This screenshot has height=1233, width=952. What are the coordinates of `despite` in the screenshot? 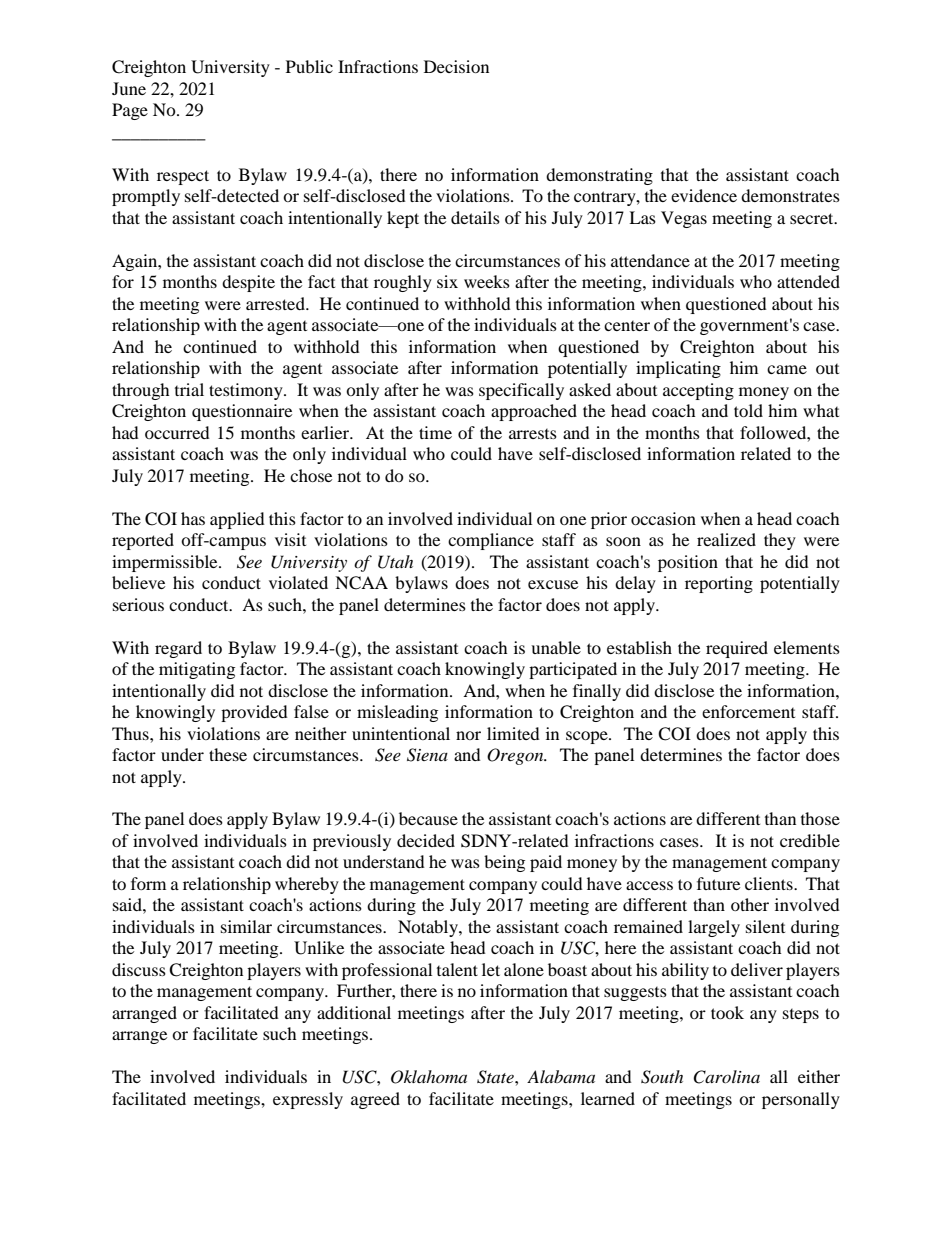 It's located at (248, 283).
